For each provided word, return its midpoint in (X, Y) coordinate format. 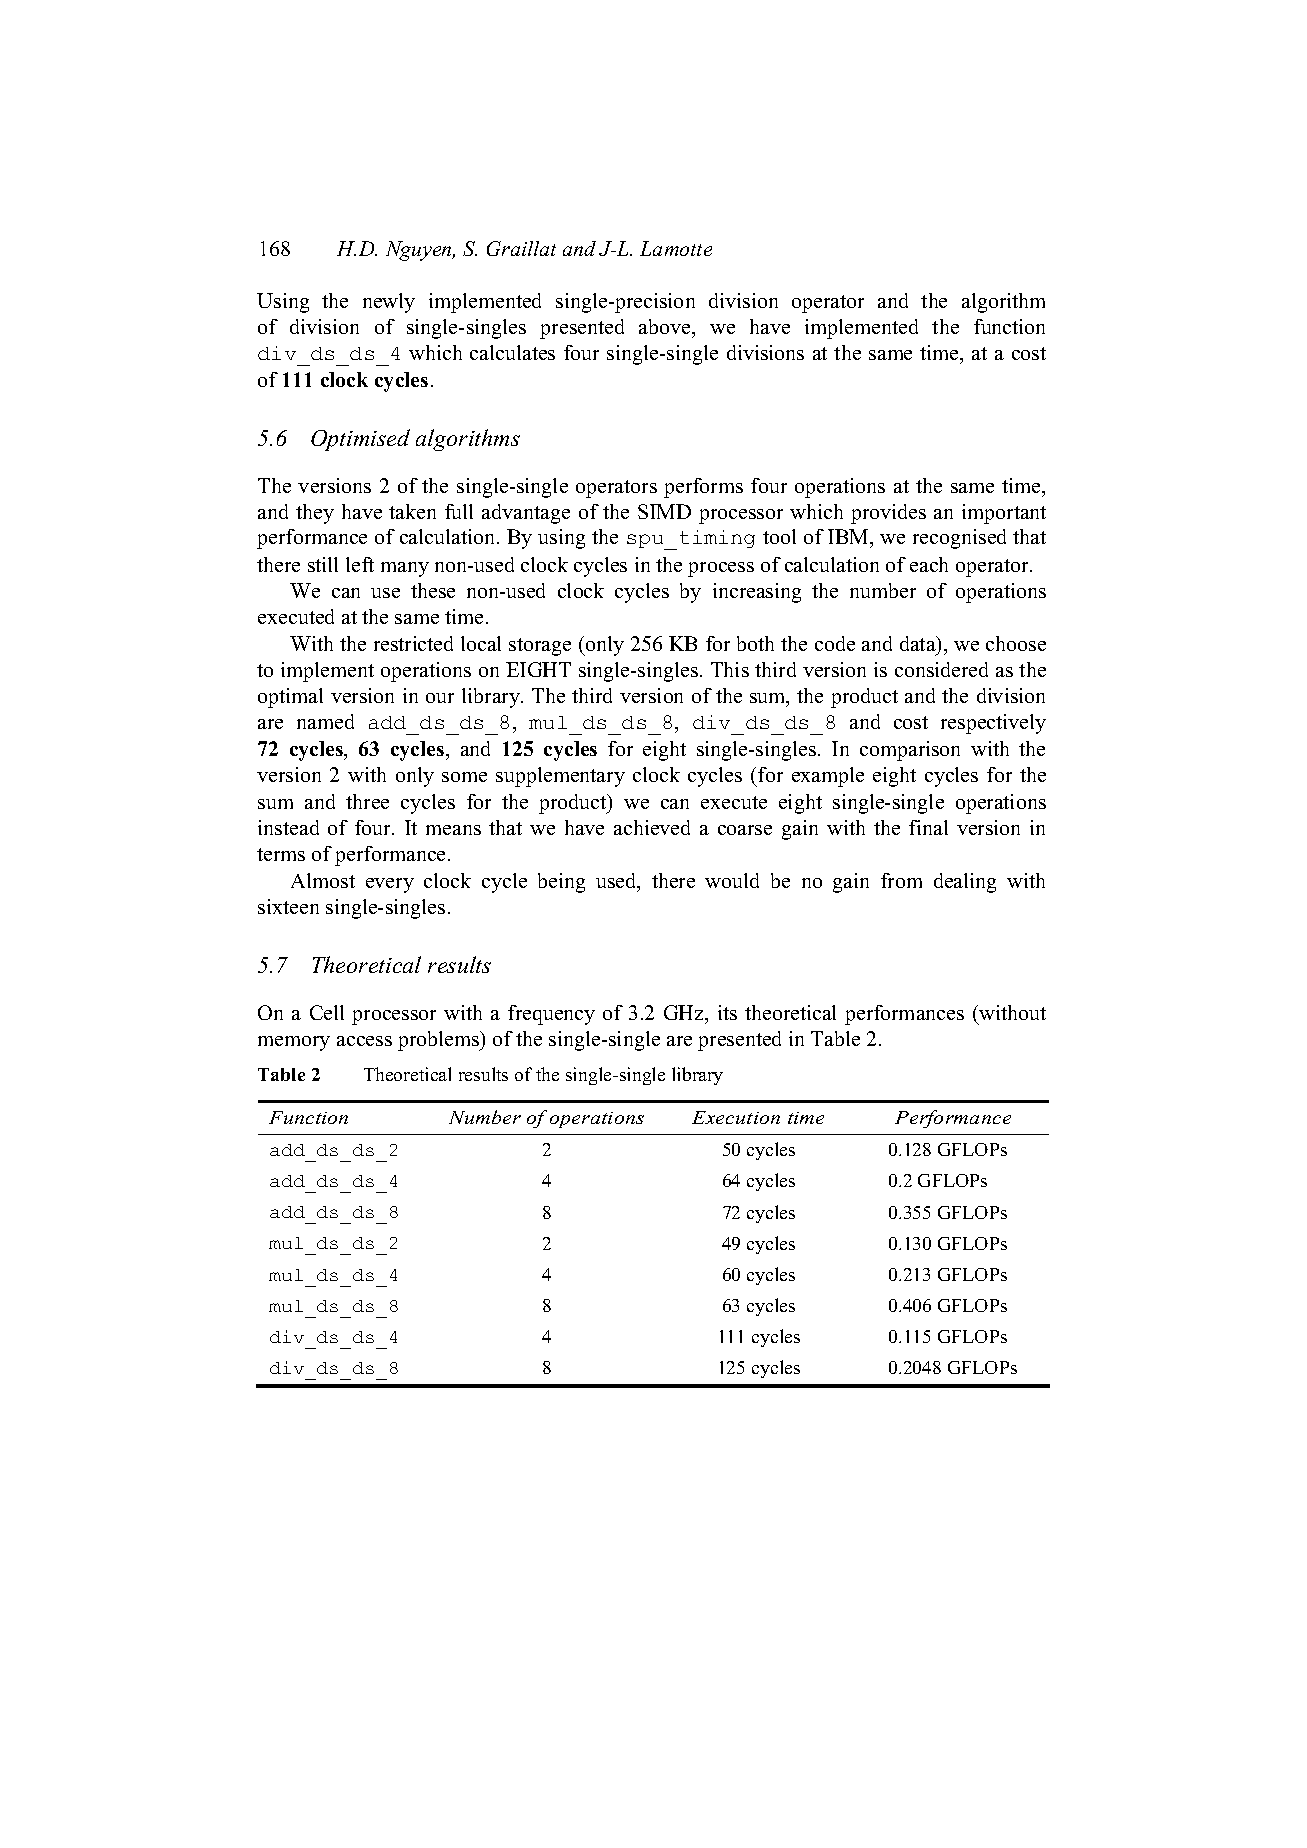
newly (389, 303)
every (390, 885)
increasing (757, 593)
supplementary (560, 777)
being (561, 883)
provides (888, 514)
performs (703, 488)
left (360, 564)
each (929, 564)
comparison (910, 751)
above (666, 328)
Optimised (360, 440)
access (364, 1041)
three (367, 801)
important (1004, 514)
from (901, 880)
